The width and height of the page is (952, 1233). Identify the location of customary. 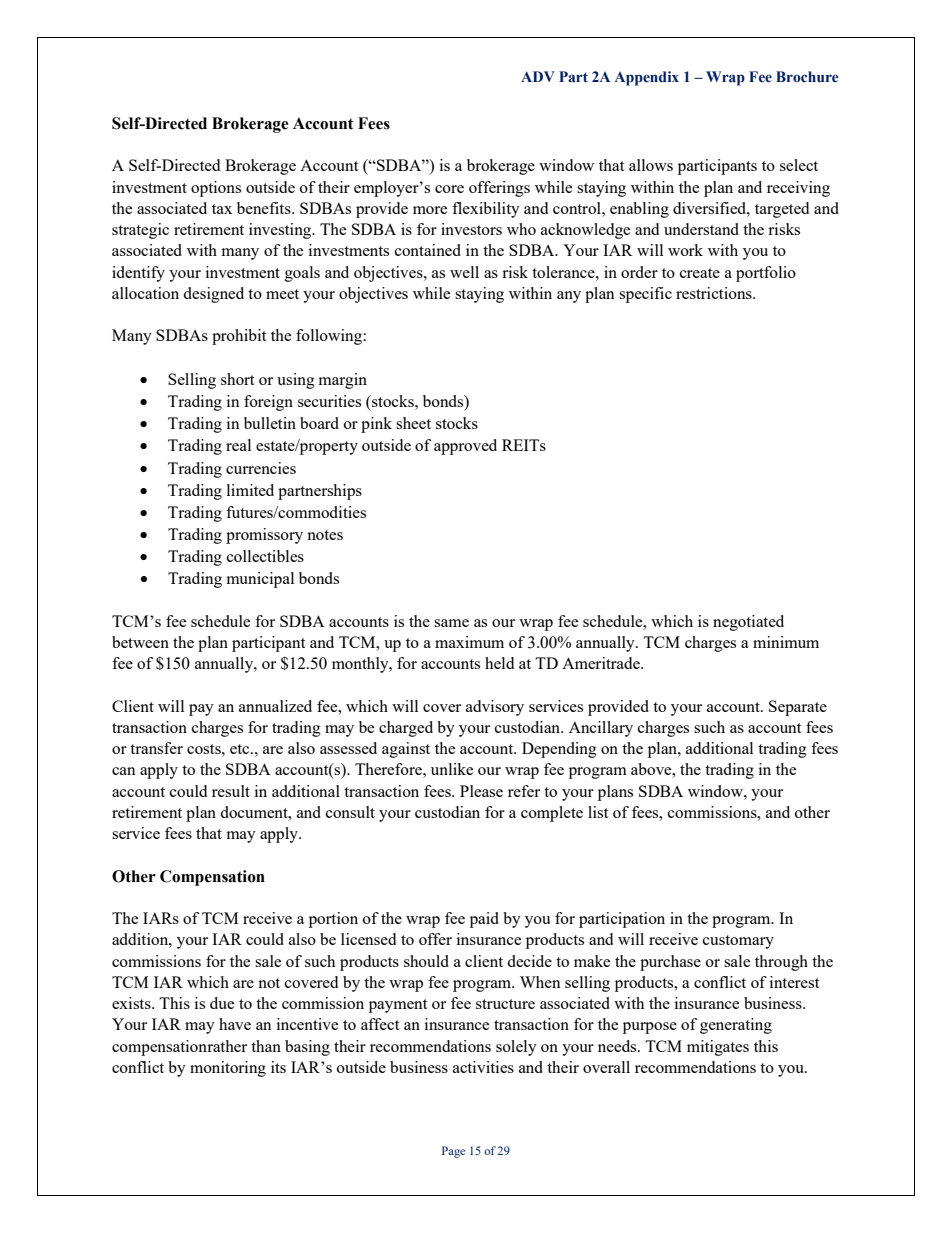
(738, 942).
